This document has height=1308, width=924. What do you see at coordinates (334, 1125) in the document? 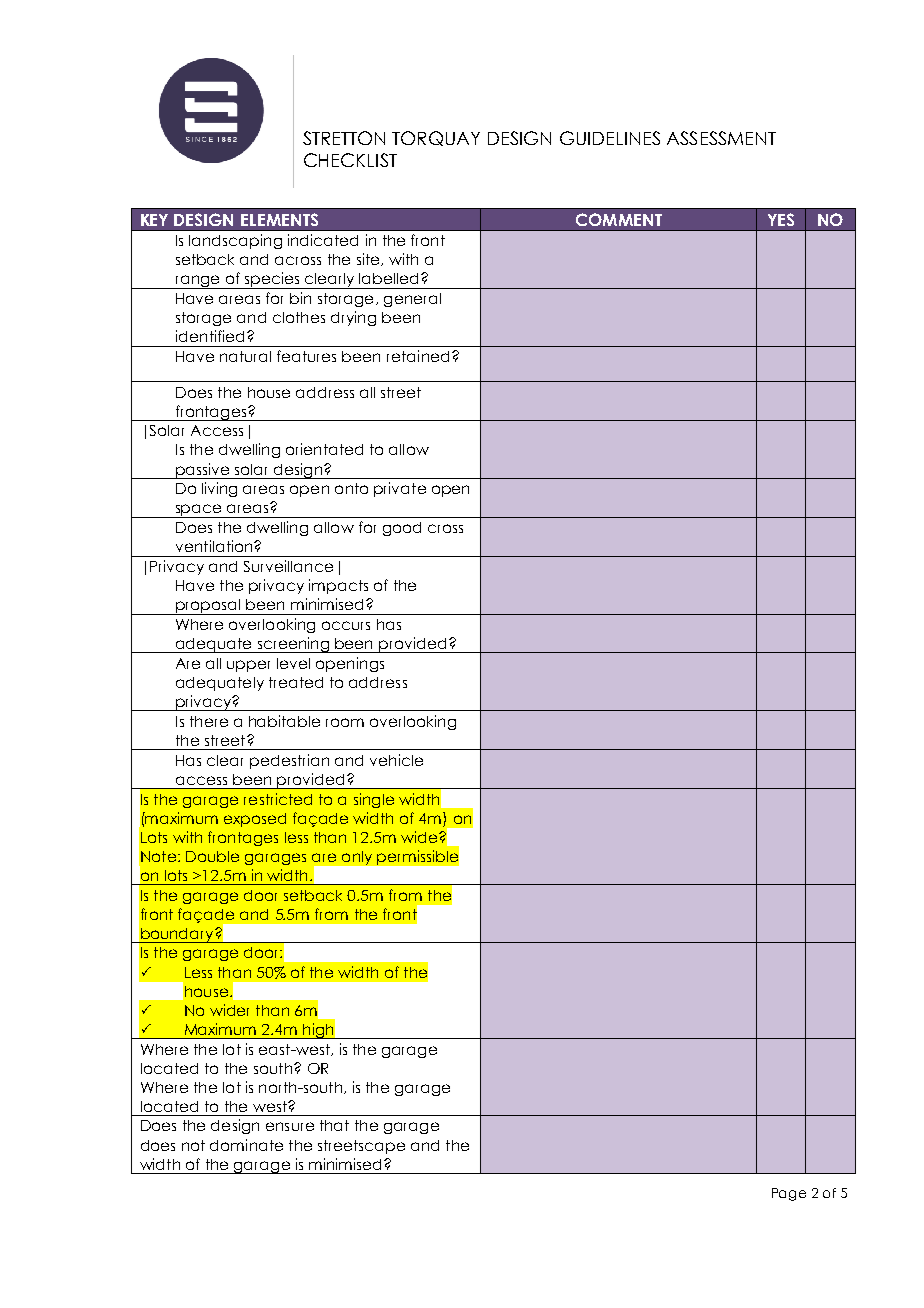
I see `that` at bounding box center [334, 1125].
